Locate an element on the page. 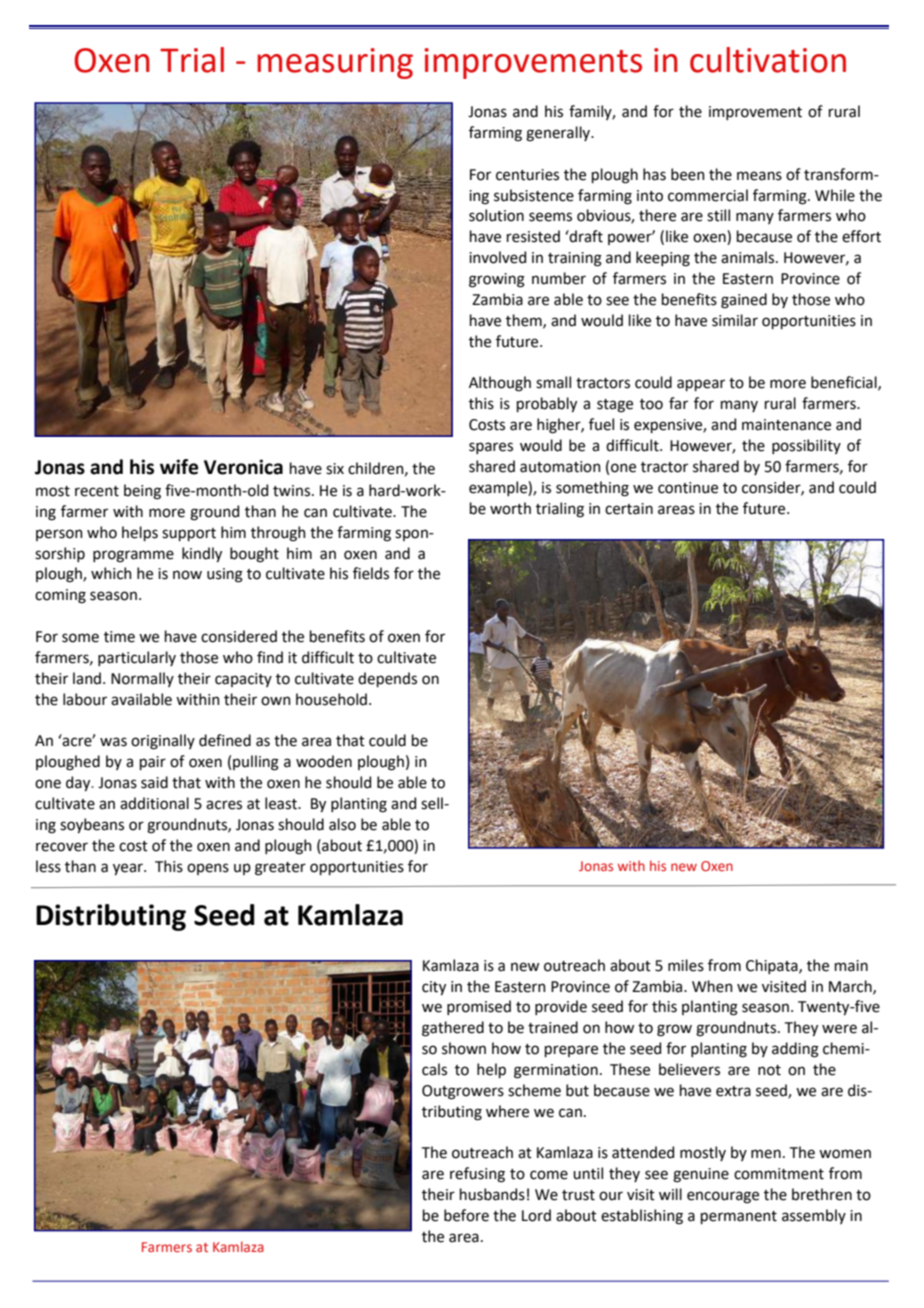  measuring is located at coordinates (335, 63).
